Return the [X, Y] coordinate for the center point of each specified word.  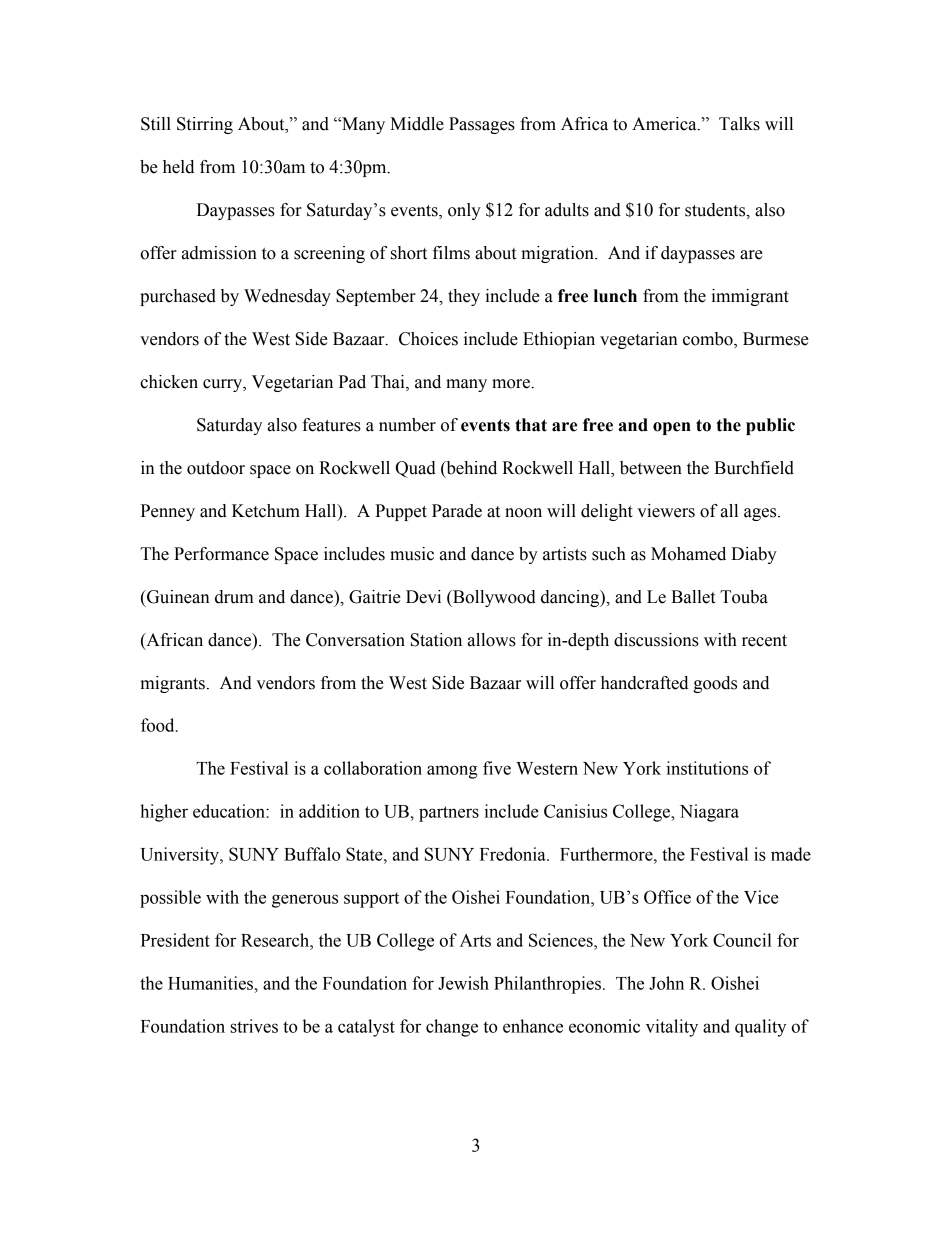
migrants [172, 684]
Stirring [205, 125]
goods [715, 684]
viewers [666, 511]
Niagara [709, 813]
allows [492, 640]
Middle [417, 124]
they [464, 297]
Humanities [212, 983]
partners [449, 814]
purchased [178, 297]
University [180, 856]
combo [709, 340]
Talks [739, 124]
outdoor [216, 468]
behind [470, 469]
